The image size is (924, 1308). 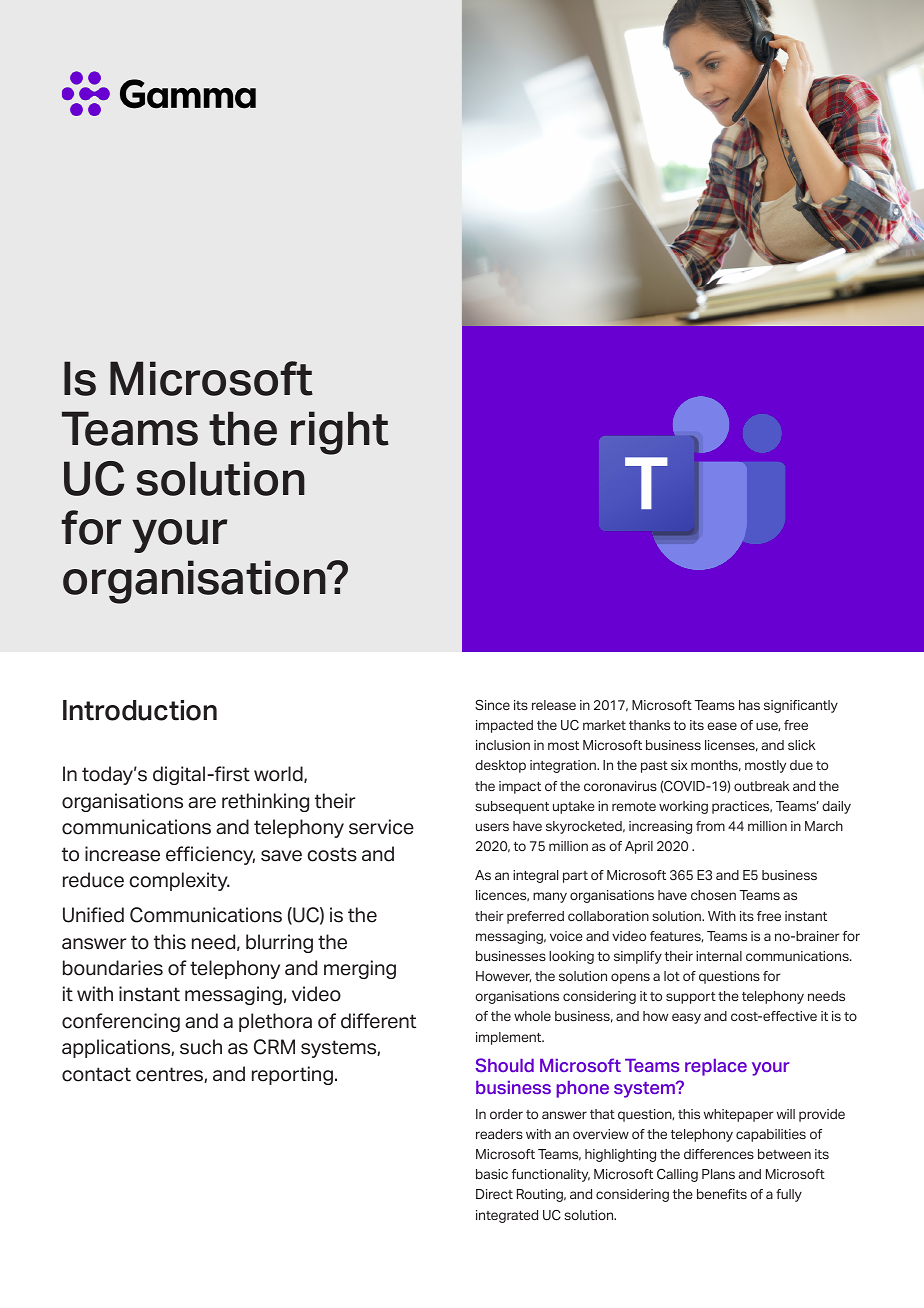 What do you see at coordinates (340, 433) in the image?
I see `right` at bounding box center [340, 433].
